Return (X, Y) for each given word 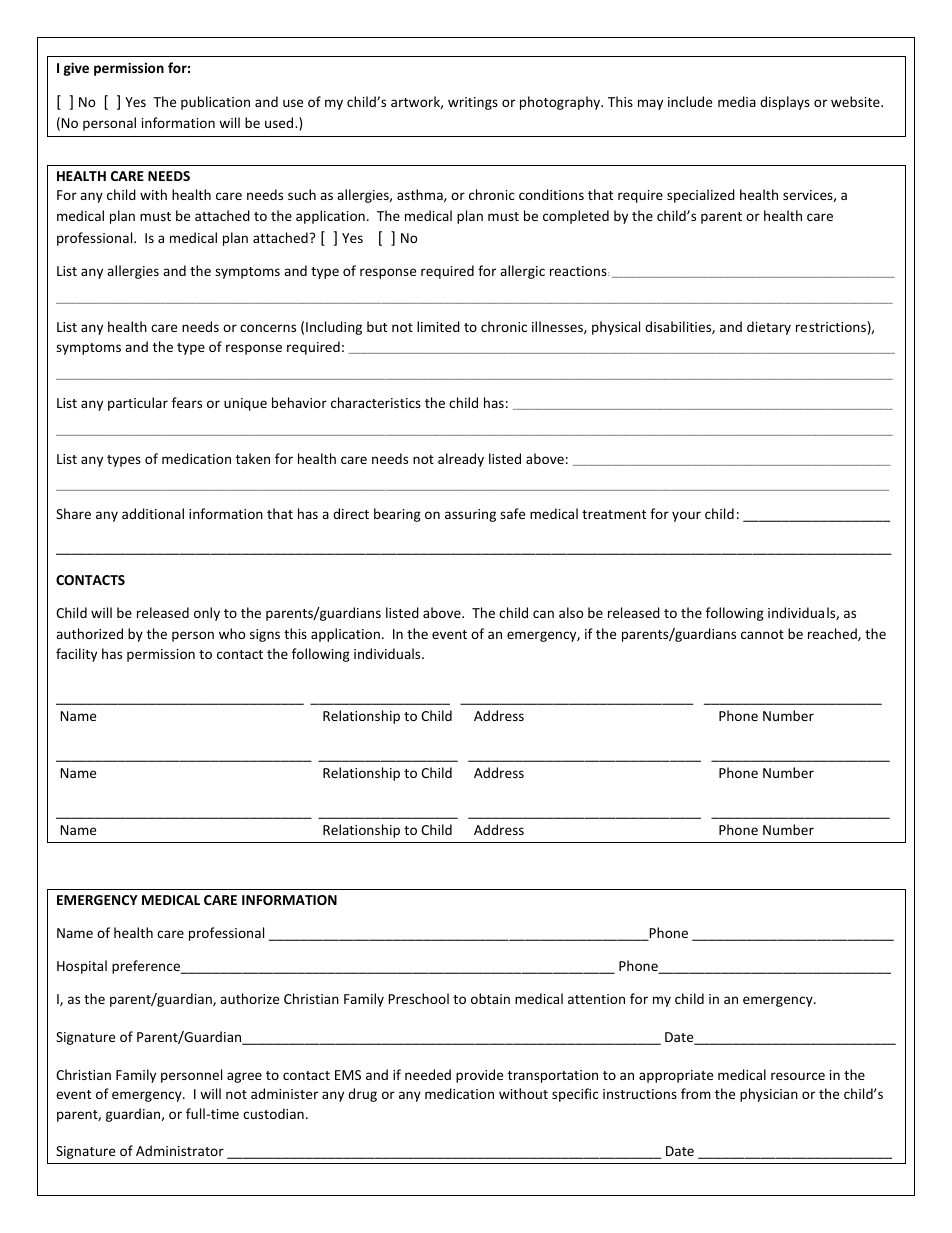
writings (473, 103)
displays (785, 103)
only (207, 614)
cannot (762, 634)
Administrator (180, 1150)
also (571, 612)
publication (215, 103)
